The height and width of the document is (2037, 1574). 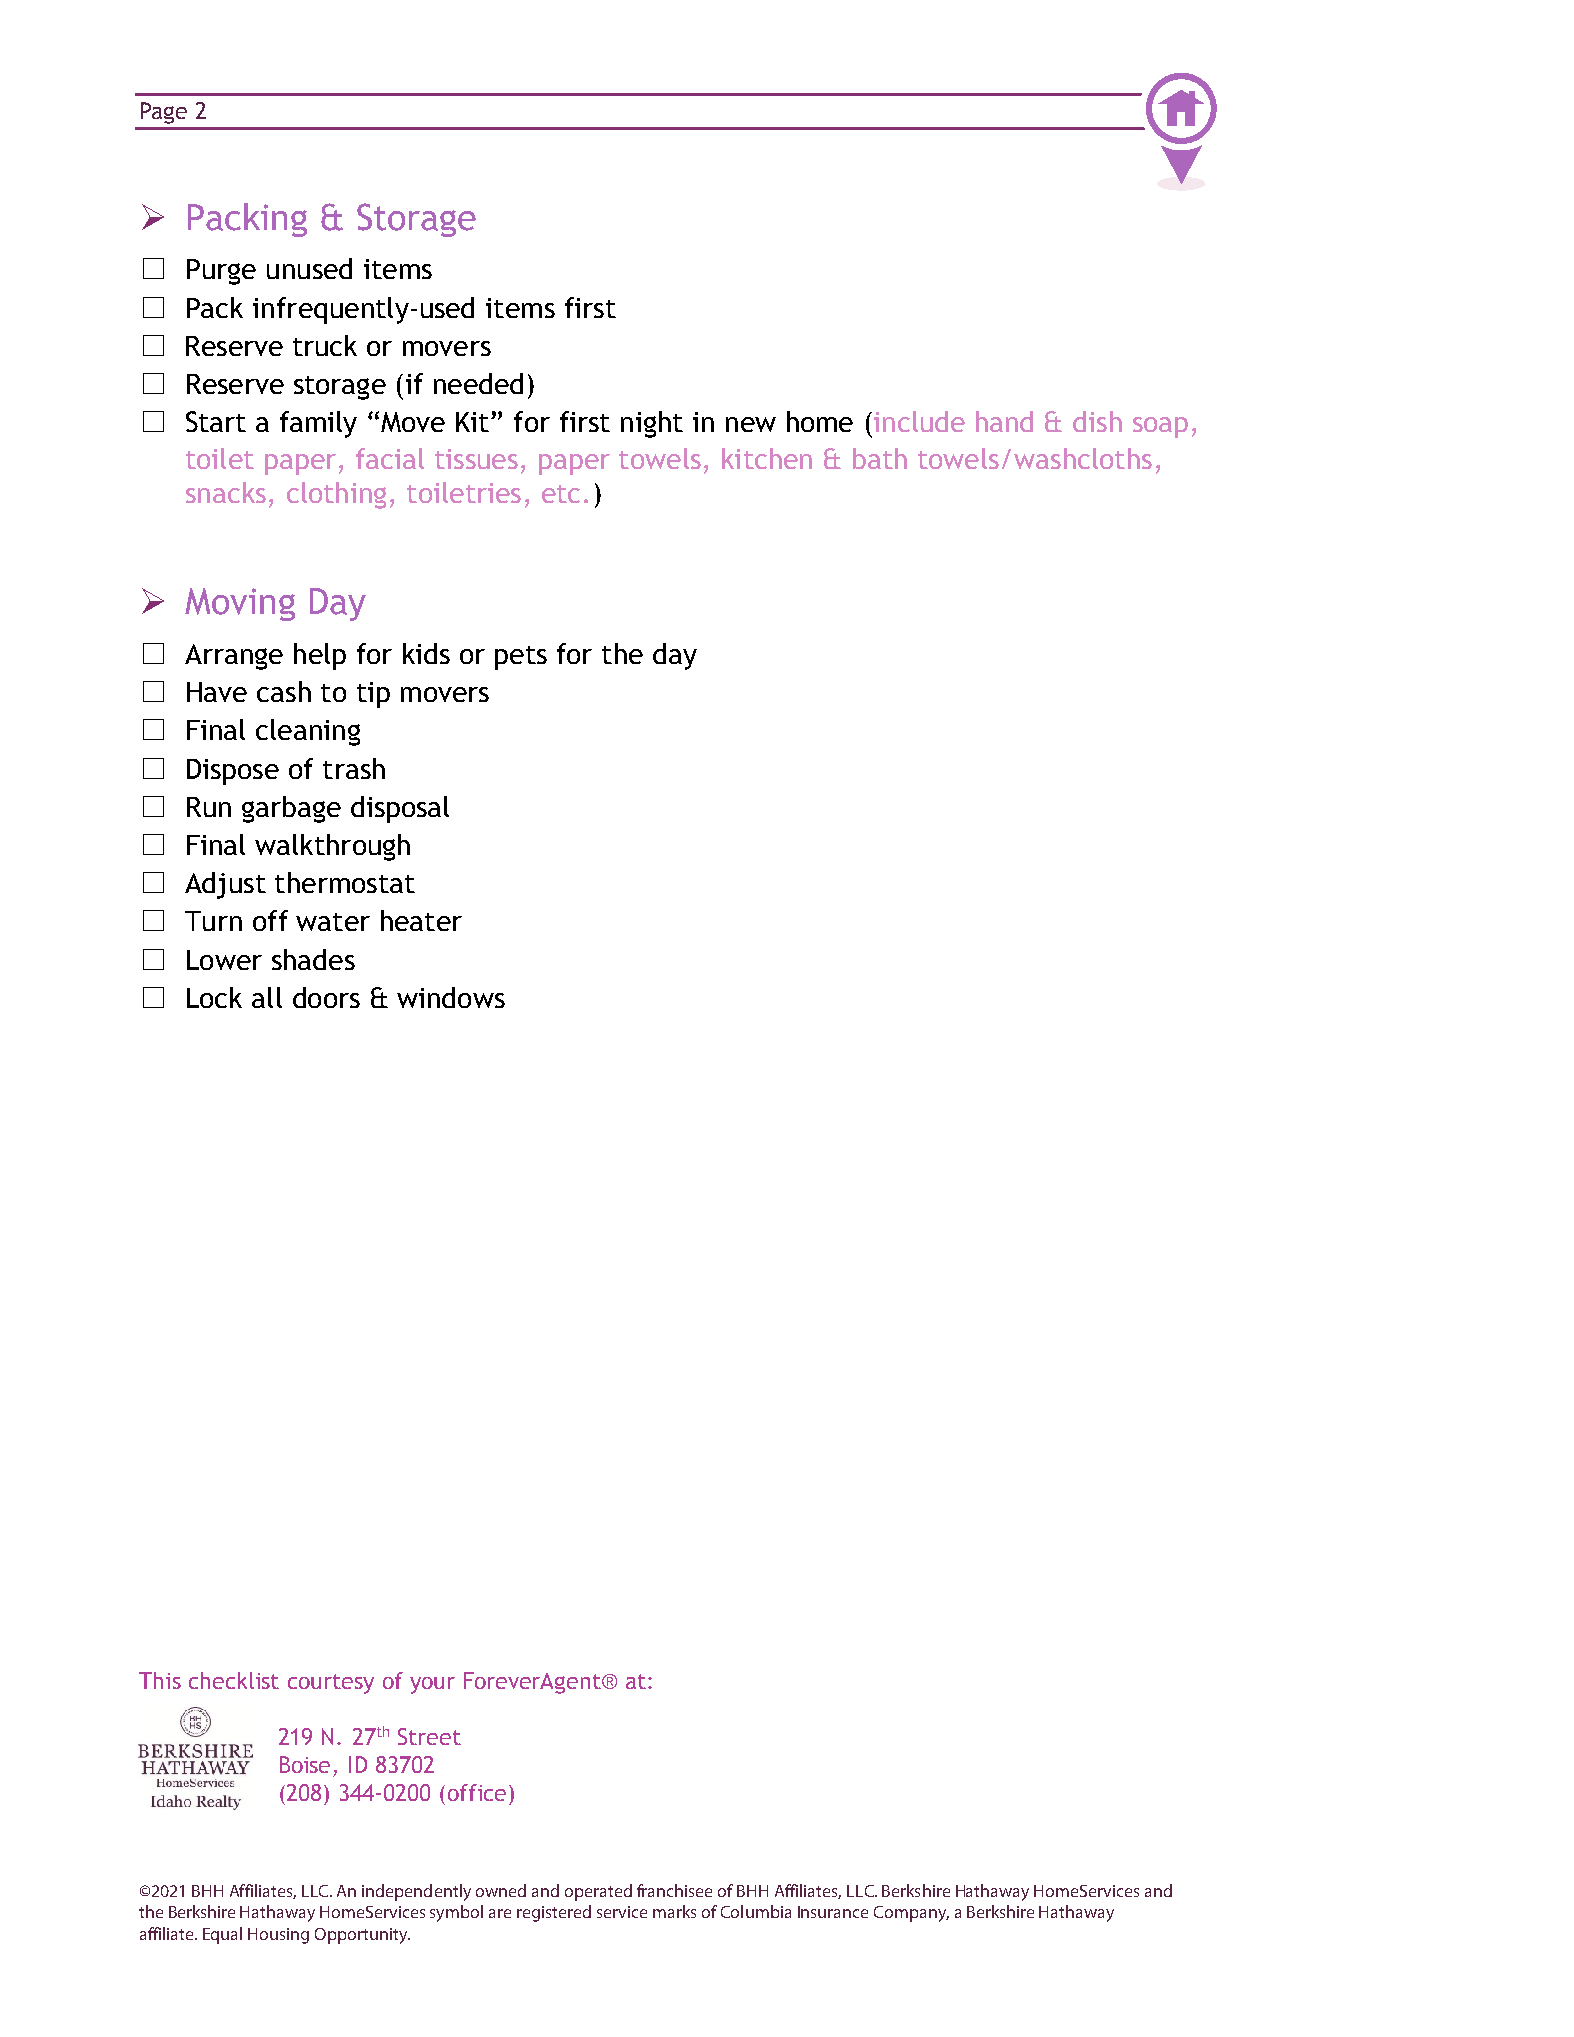 I want to click on Housing, so click(x=278, y=1936).
